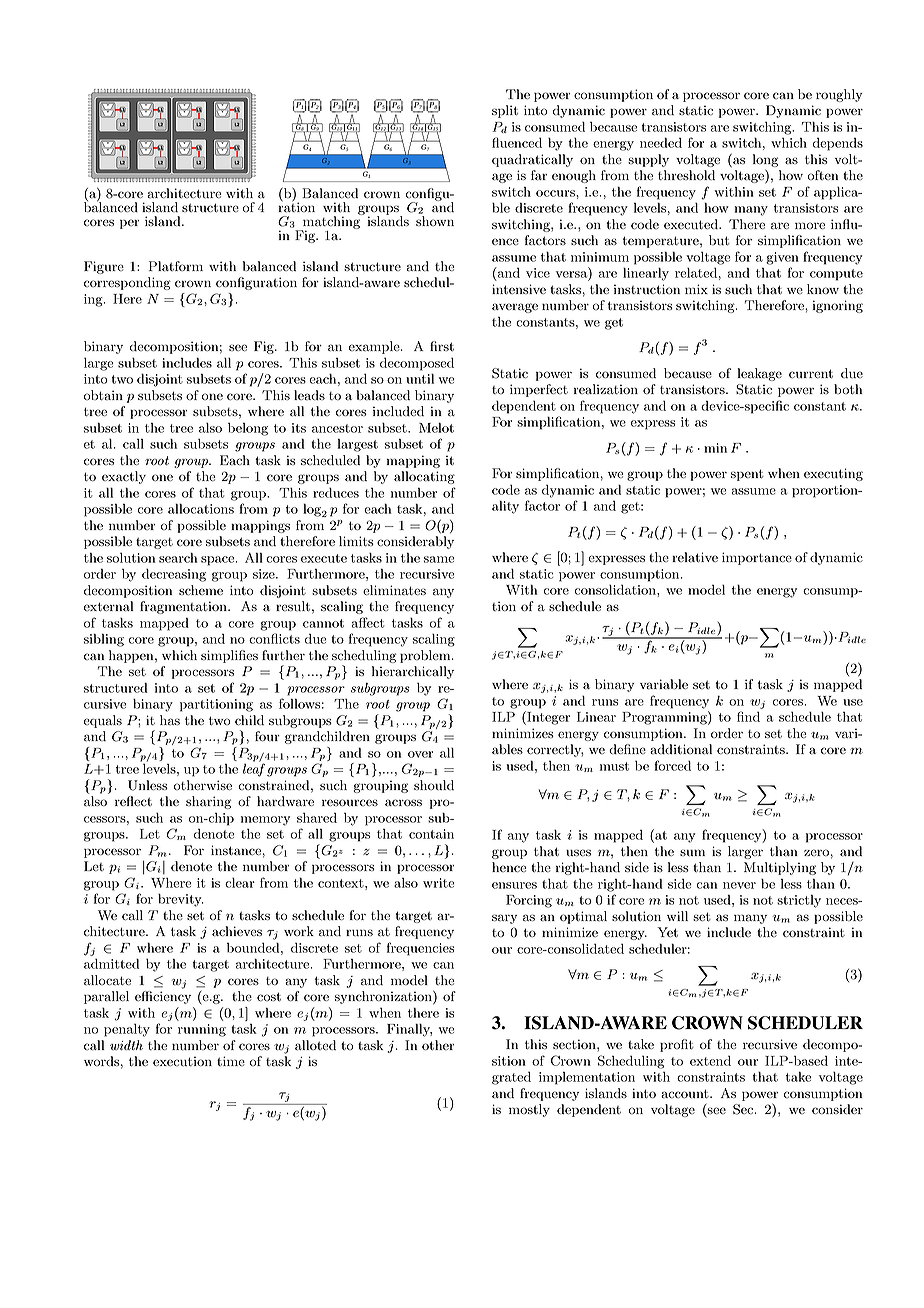  I want to click on time, so click(231, 1061).
